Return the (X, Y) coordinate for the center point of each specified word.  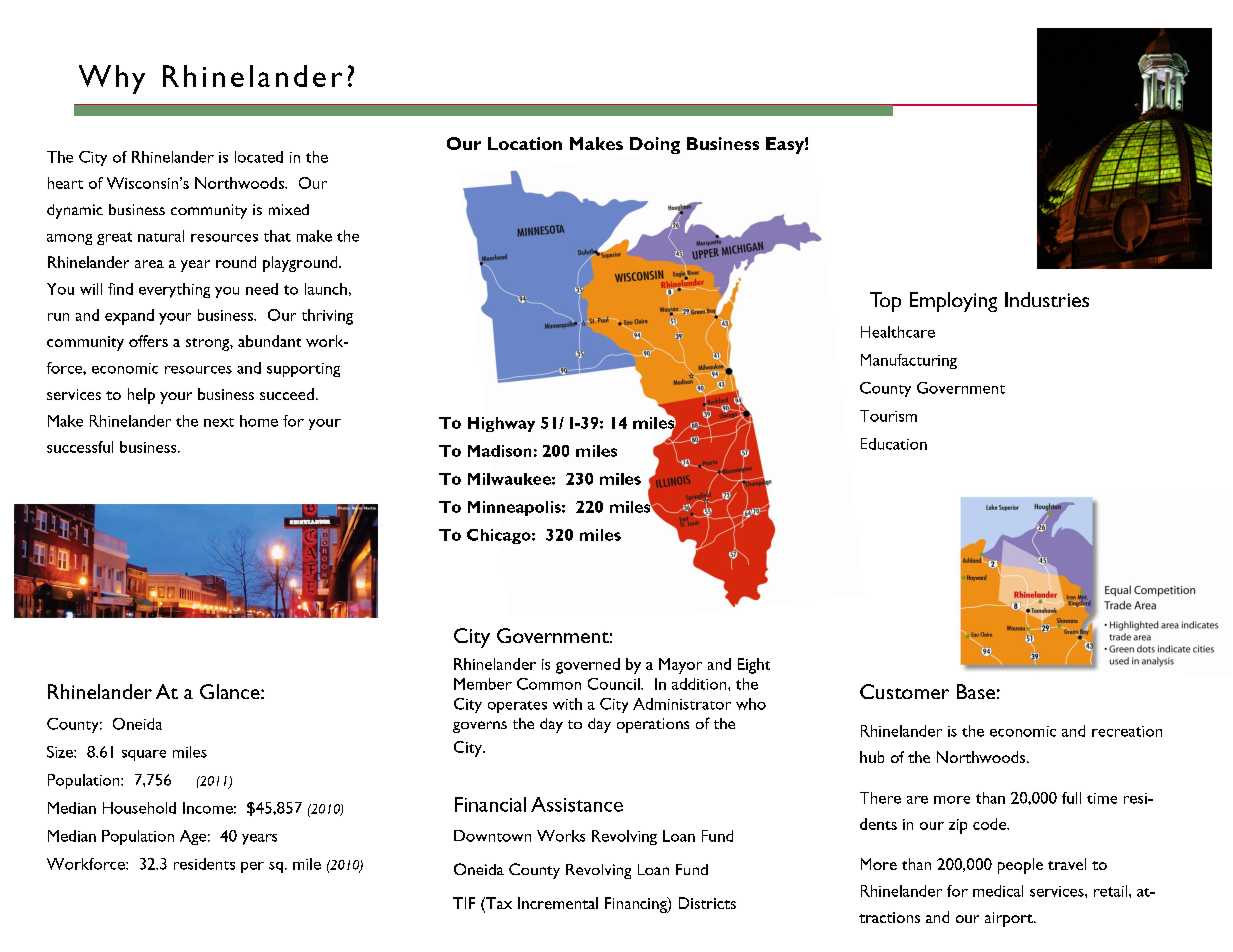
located (259, 157)
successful (80, 447)
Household (139, 808)
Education (894, 444)
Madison (499, 451)
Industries (1047, 299)
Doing (655, 145)
